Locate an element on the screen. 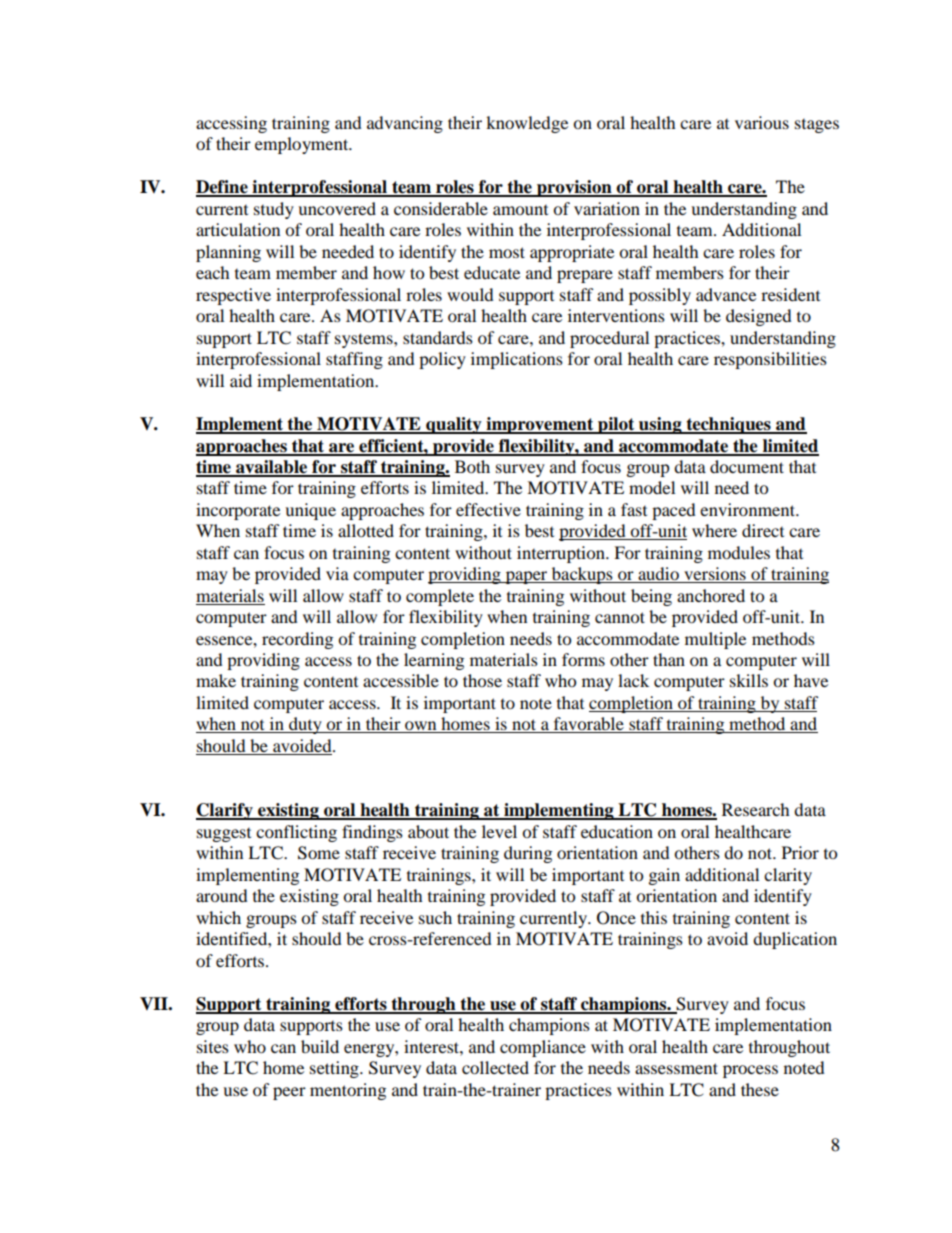  recording is located at coordinates (297, 640).
